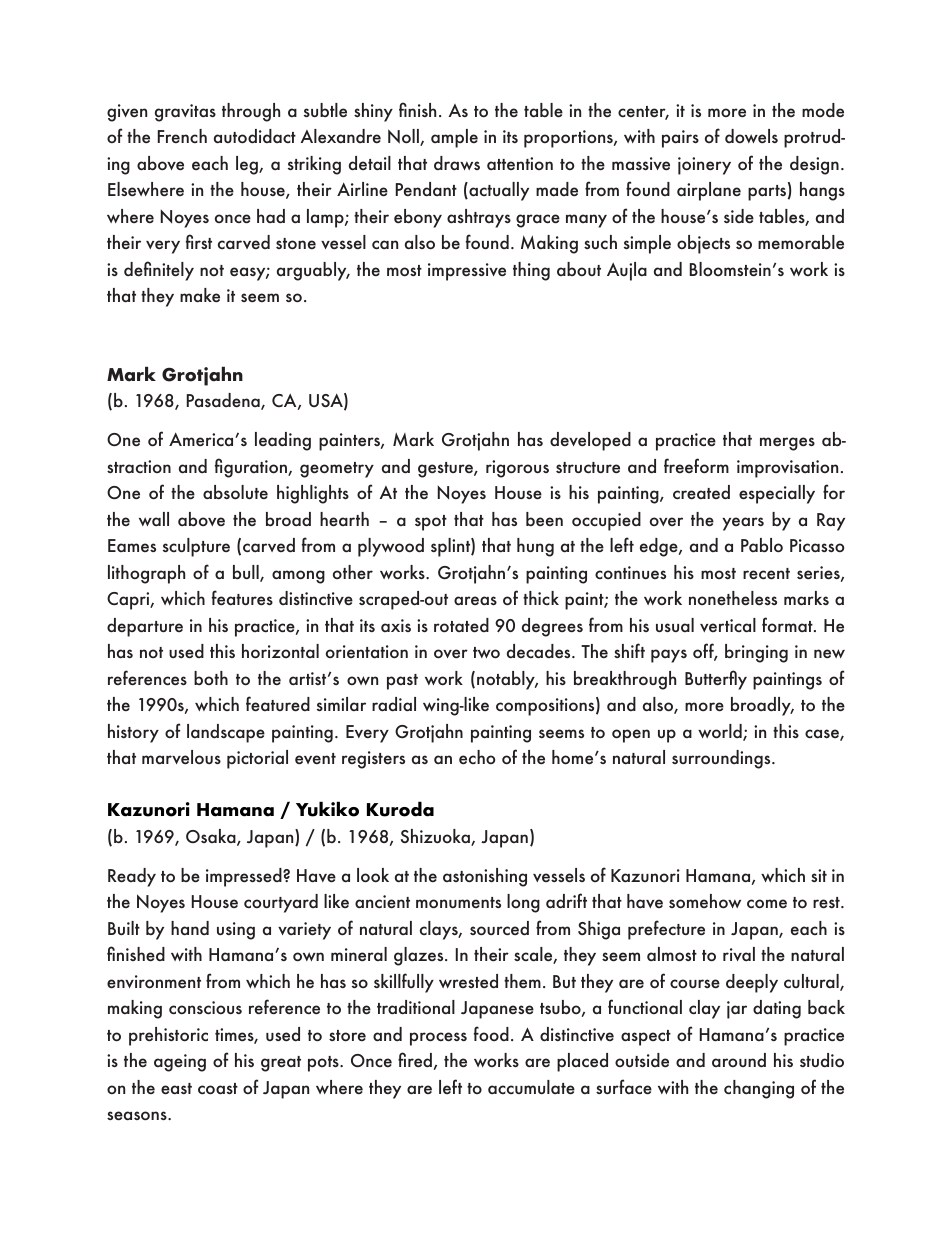  Describe the element at coordinates (485, 877) in the screenshot. I see `astonishing` at that location.
